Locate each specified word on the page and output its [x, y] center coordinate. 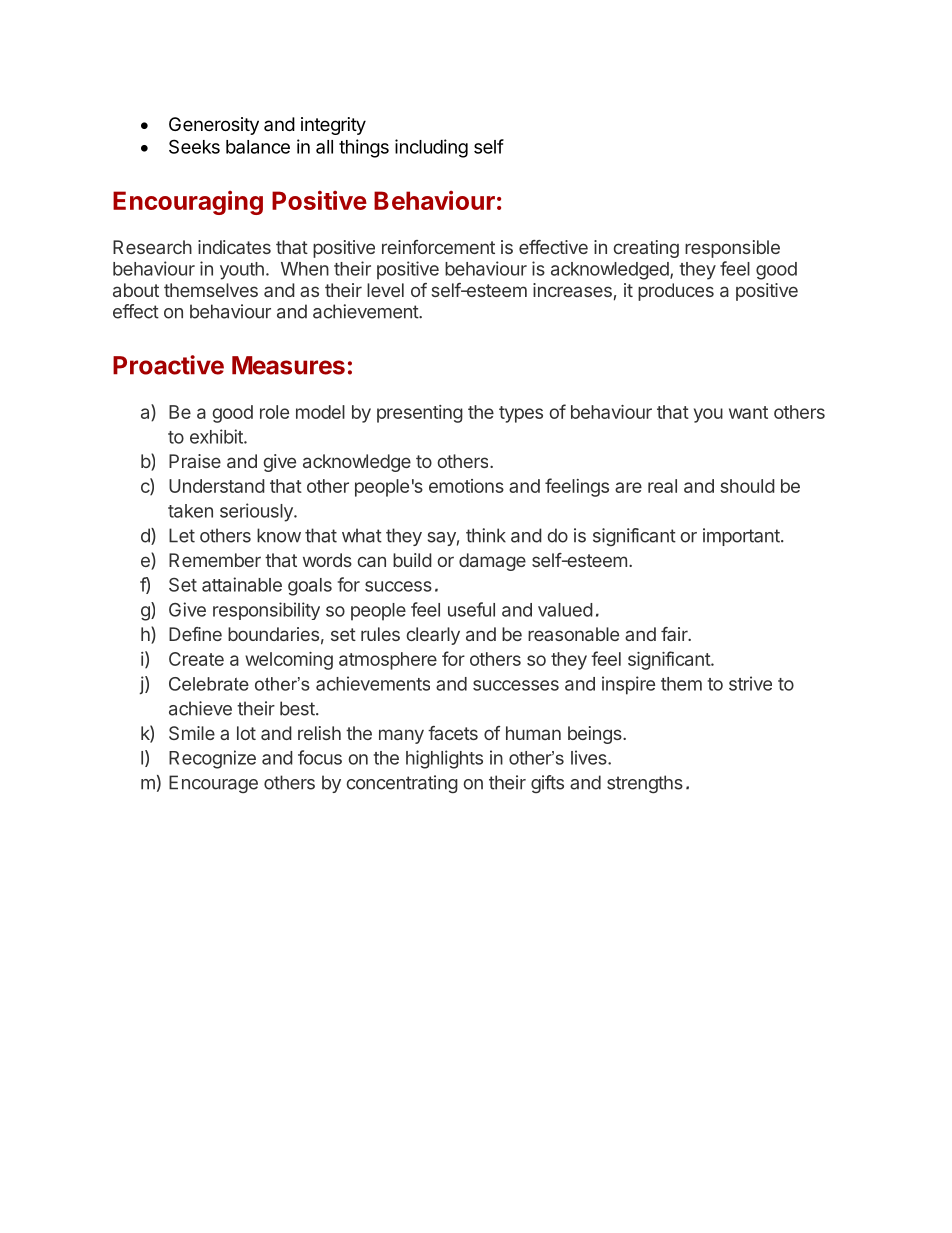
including [431, 148]
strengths [645, 784]
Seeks [194, 146]
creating [646, 249]
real [662, 486]
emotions [466, 486]
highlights [444, 759]
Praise [195, 461]
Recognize [212, 759]
